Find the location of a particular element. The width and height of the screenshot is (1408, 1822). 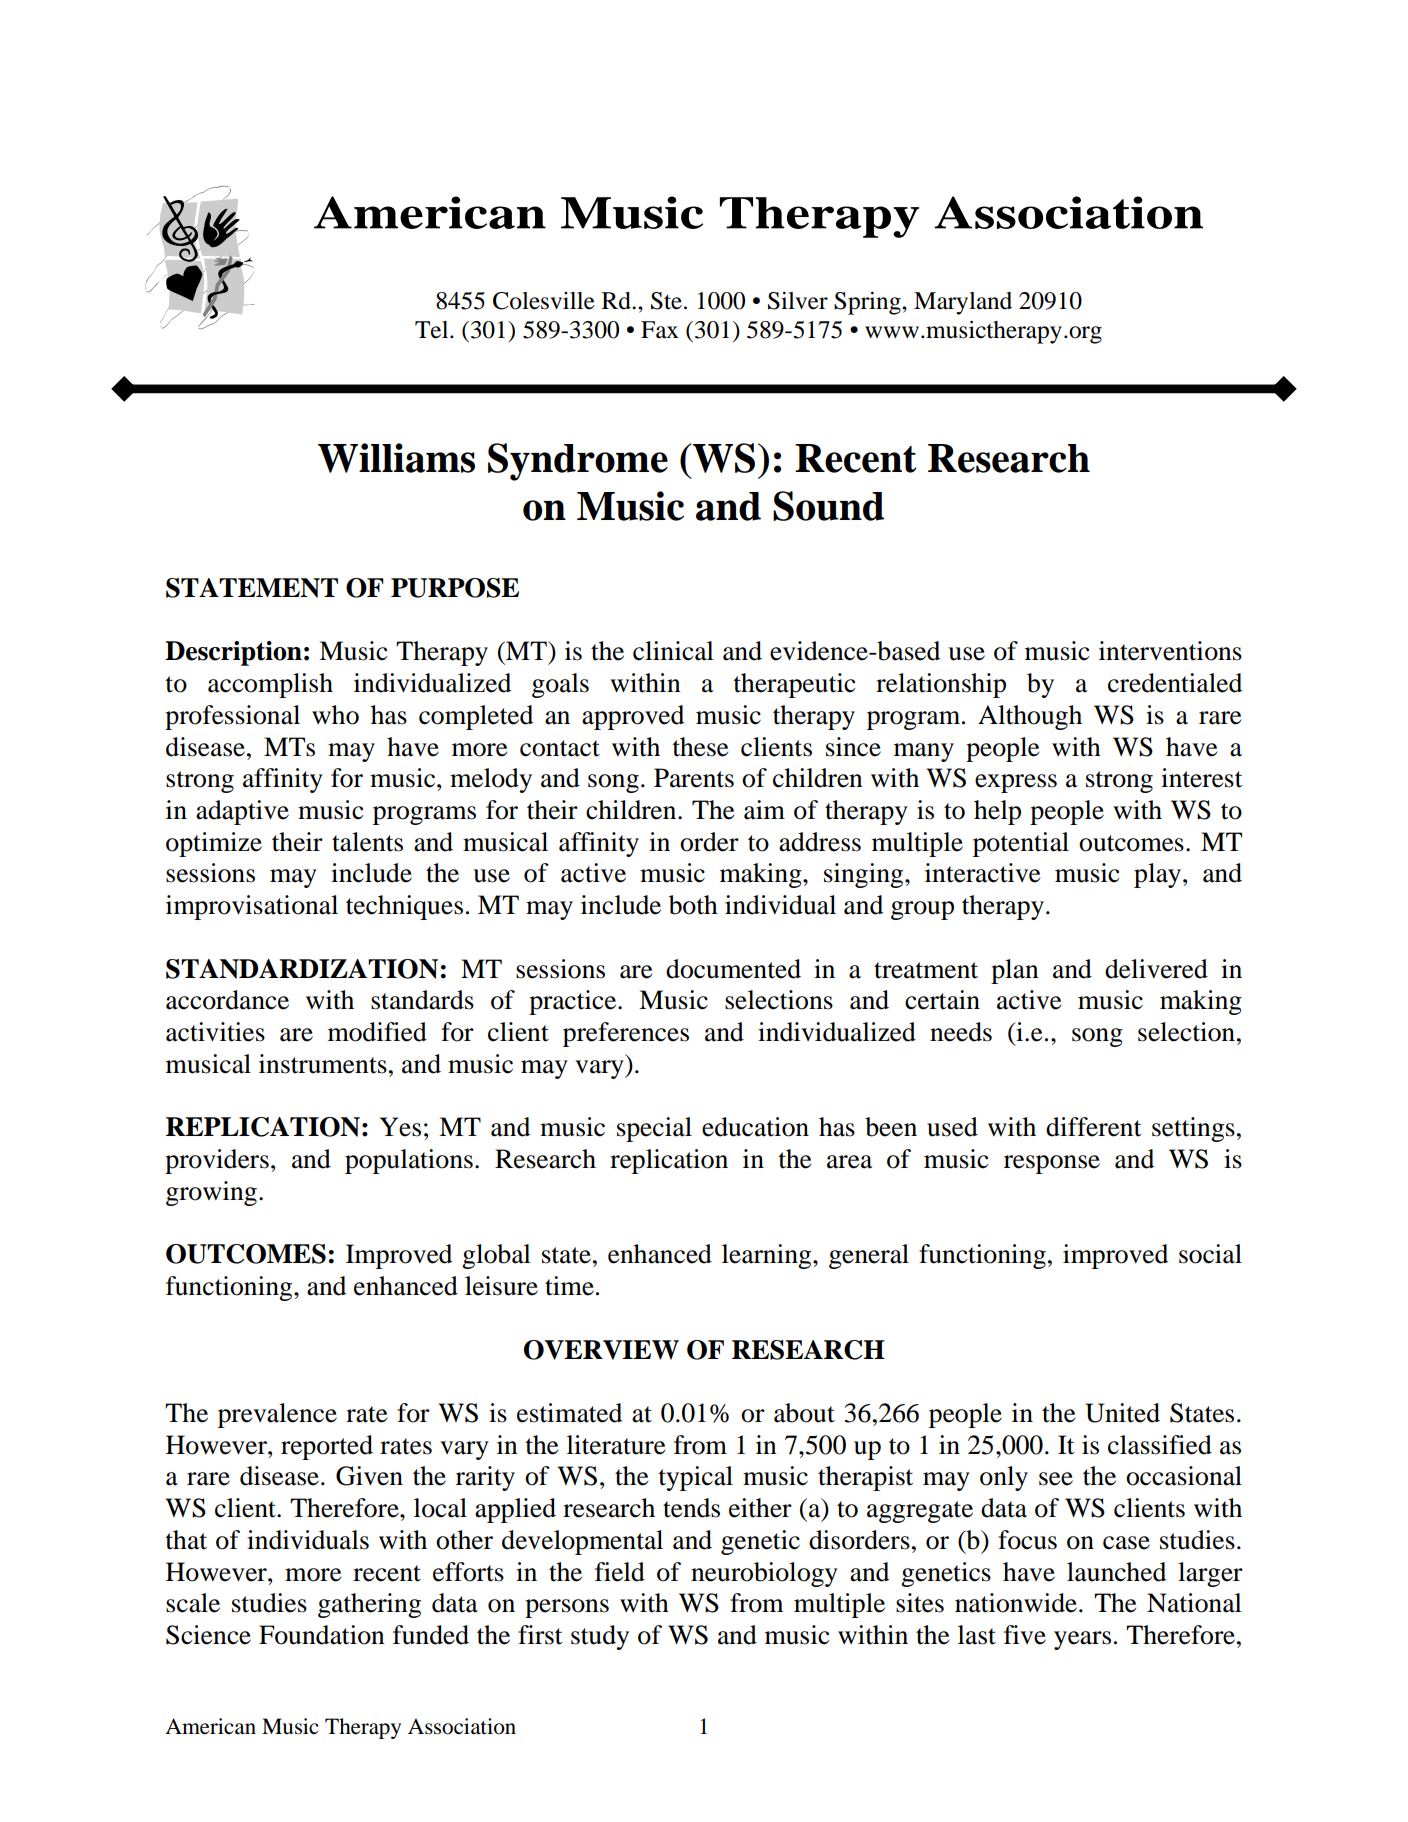

documented is located at coordinates (733, 969).
